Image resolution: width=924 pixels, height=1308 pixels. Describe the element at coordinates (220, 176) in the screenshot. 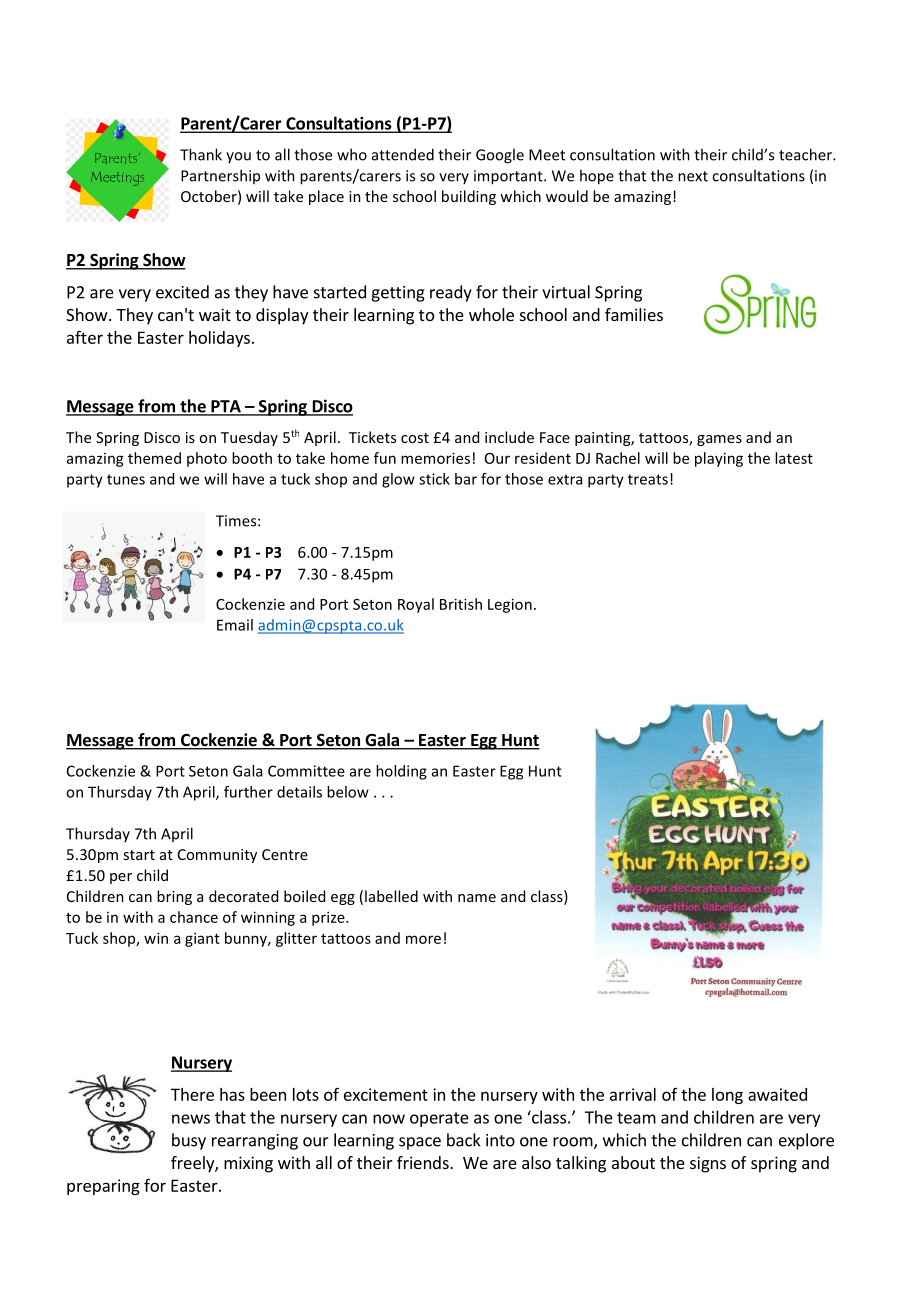

I see `Partnership` at that location.
